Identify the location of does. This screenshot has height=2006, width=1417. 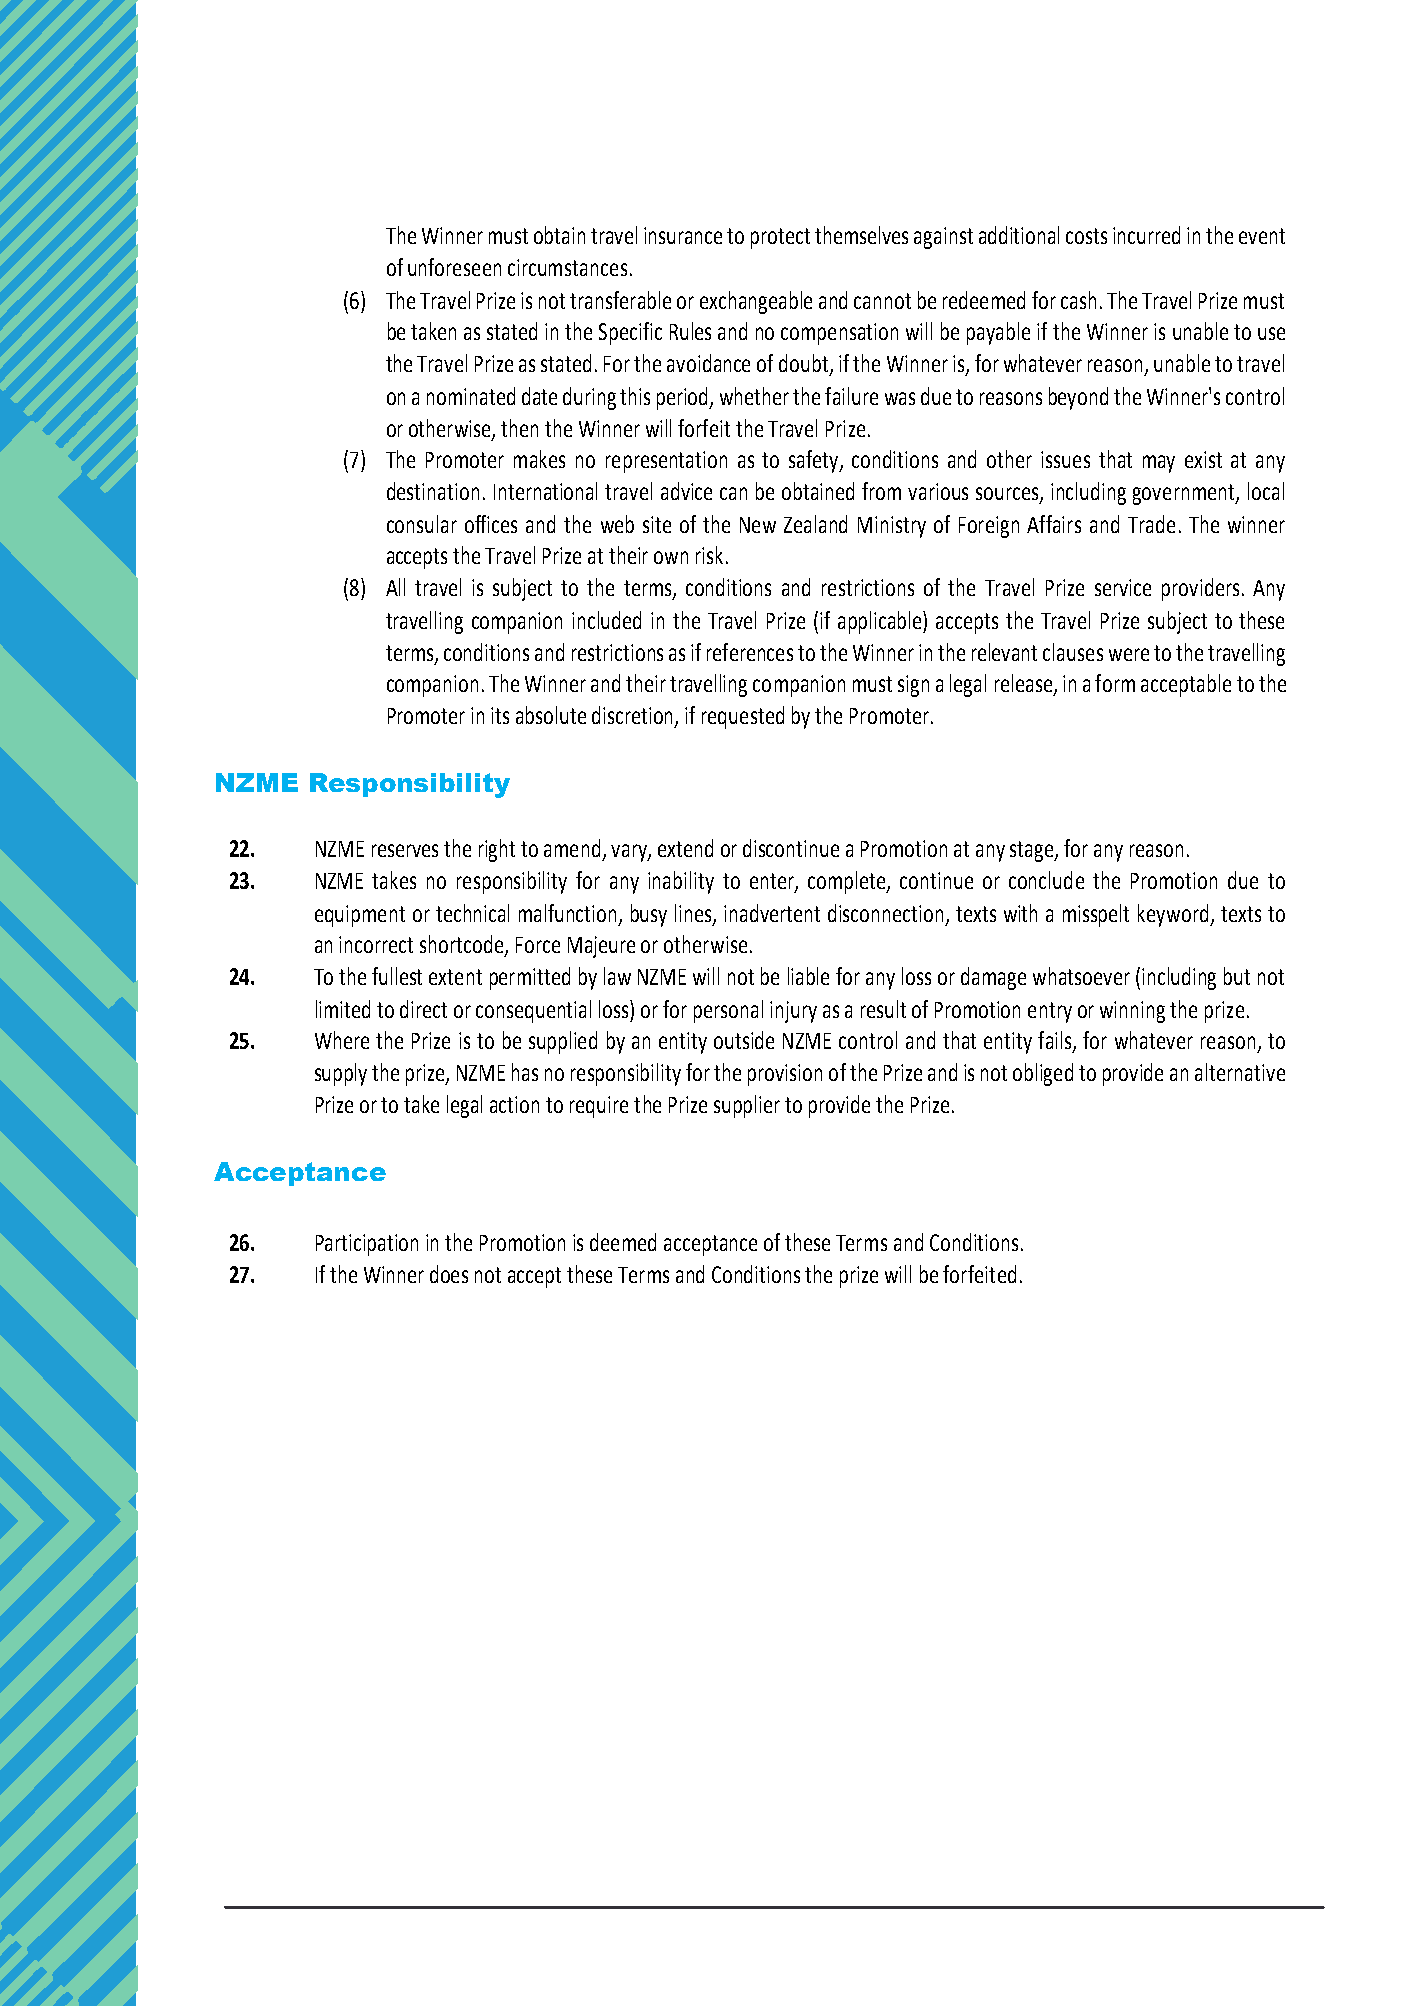
(449, 1274).
